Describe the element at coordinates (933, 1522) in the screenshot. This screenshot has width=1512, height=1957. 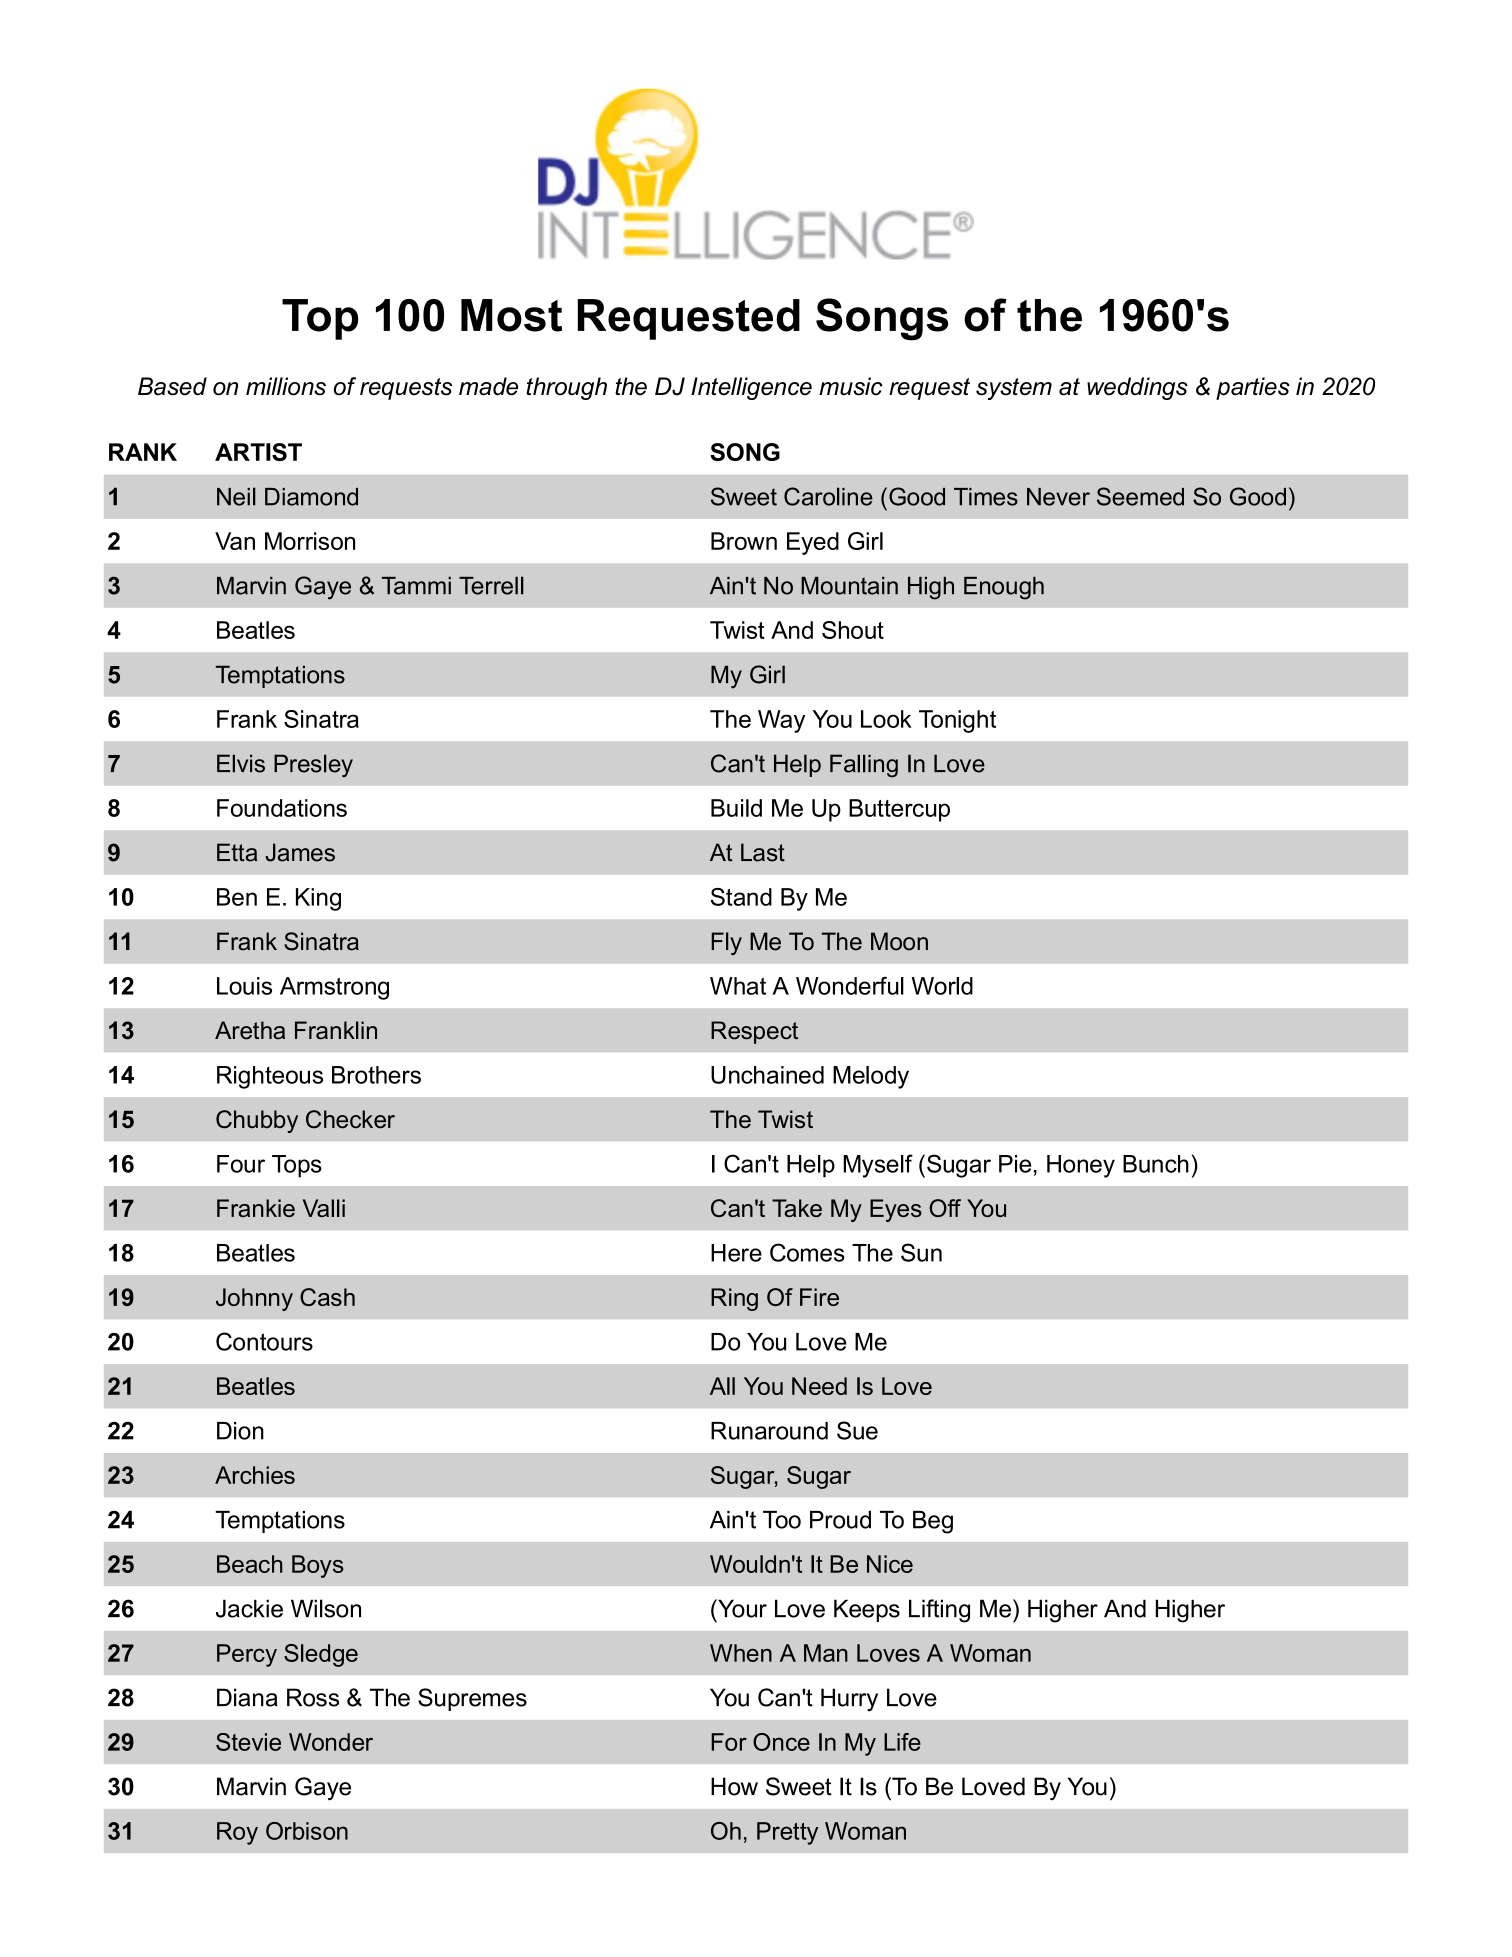
I see `Beg` at that location.
